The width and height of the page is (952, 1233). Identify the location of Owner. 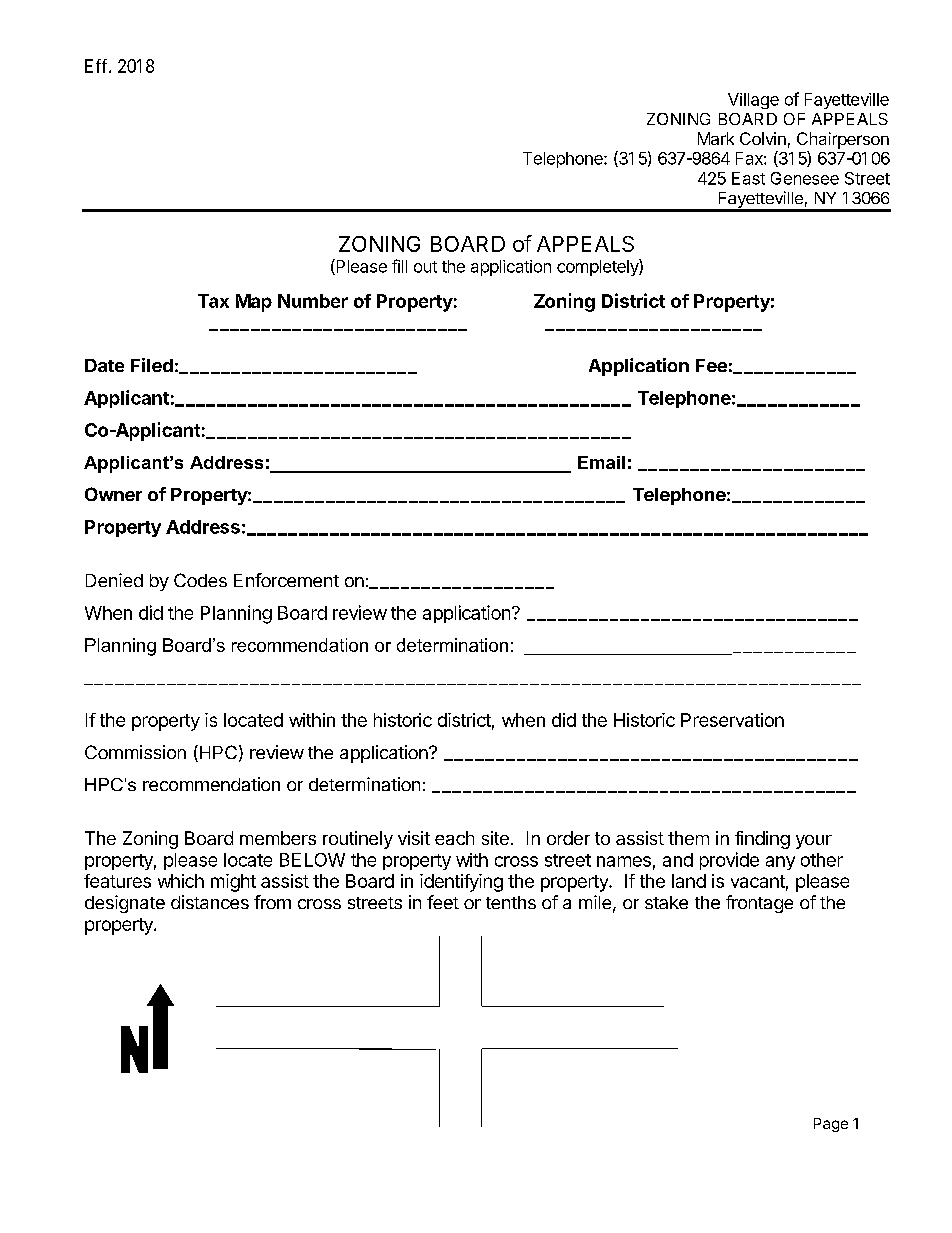
(113, 494).
